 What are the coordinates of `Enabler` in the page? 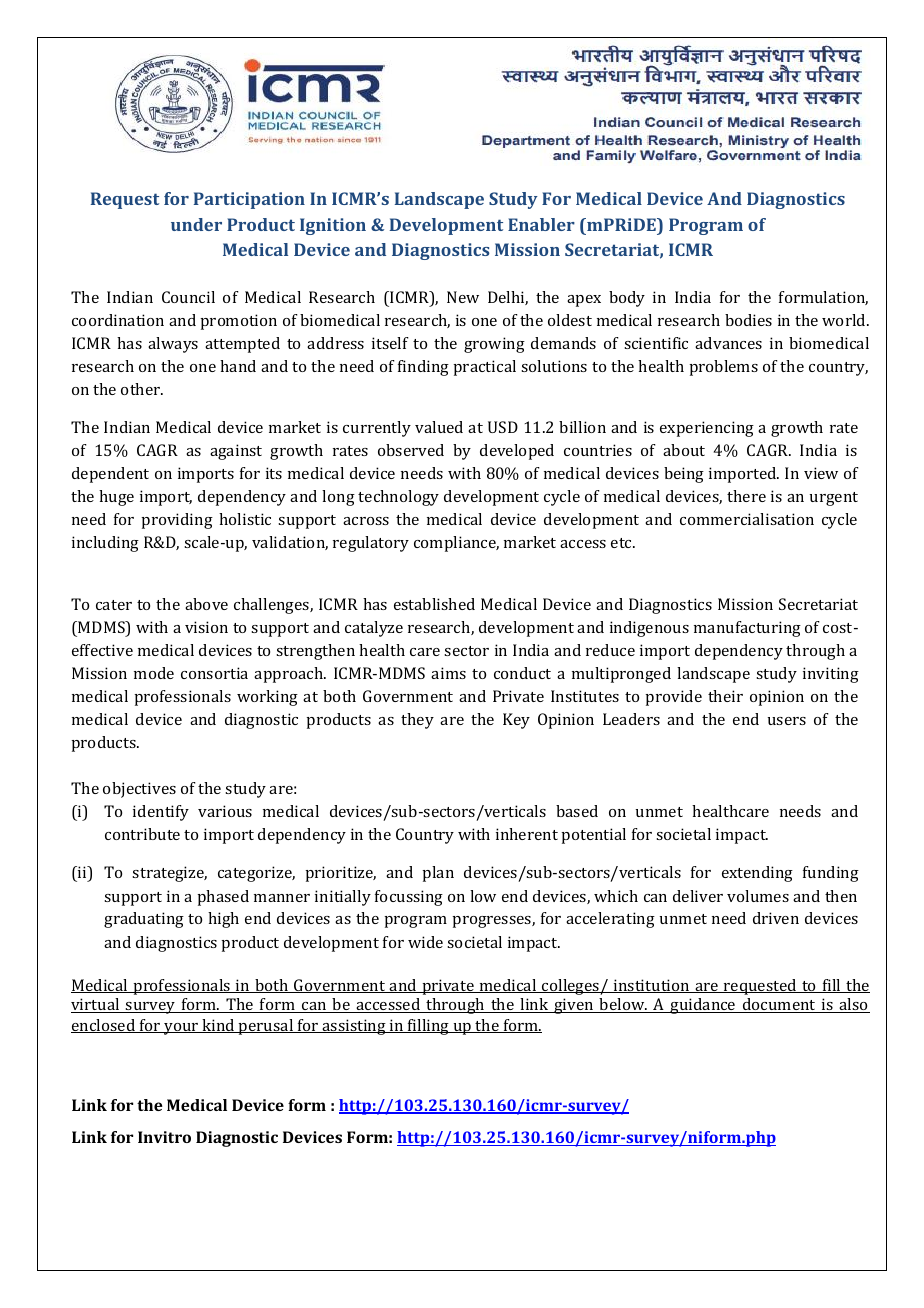 It's located at (541, 224).
